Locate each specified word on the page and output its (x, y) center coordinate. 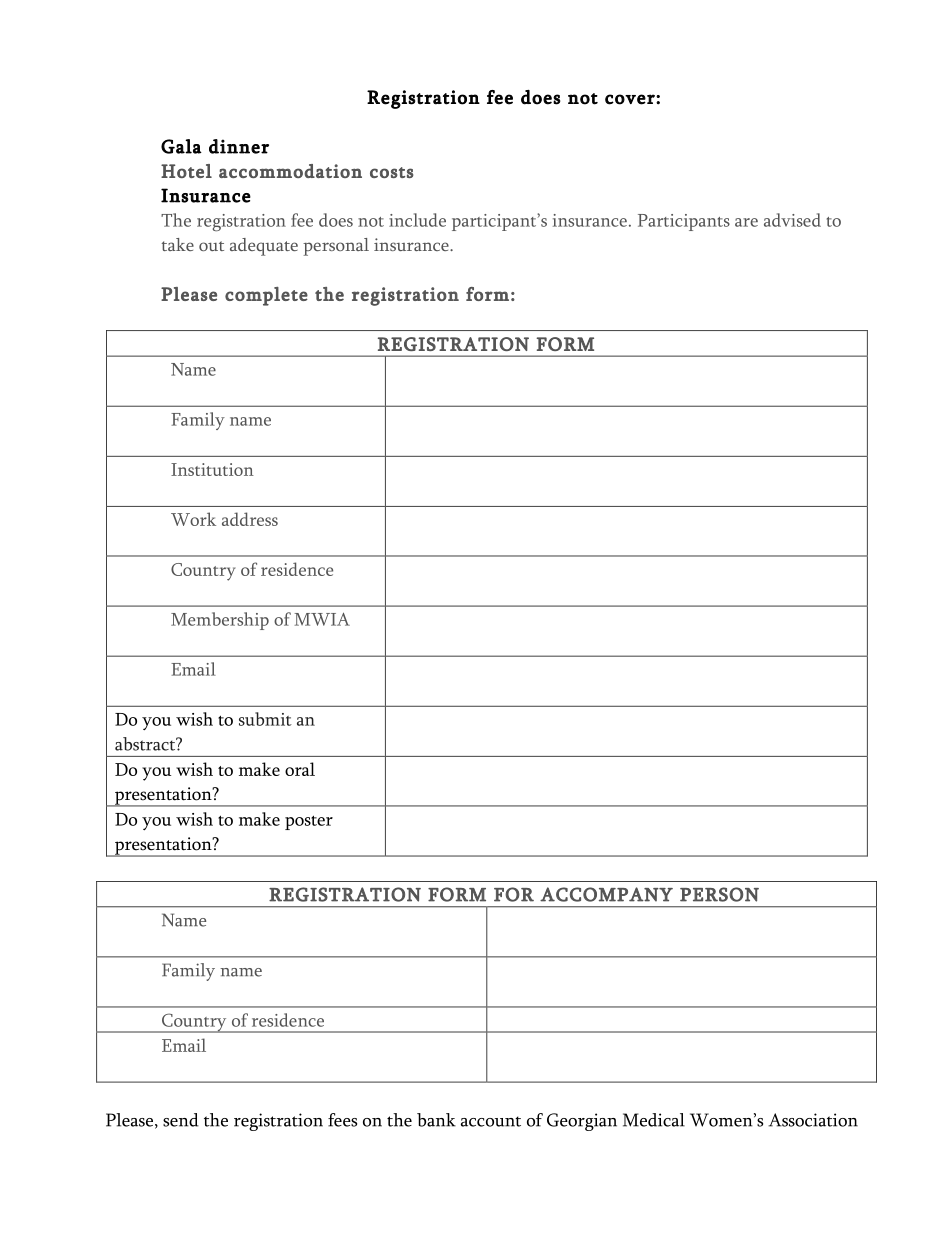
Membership (220, 621)
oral (300, 769)
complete (266, 296)
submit (265, 719)
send (181, 1120)
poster (309, 822)
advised (792, 220)
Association (813, 1120)
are (746, 222)
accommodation (290, 171)
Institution (212, 469)
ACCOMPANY (606, 894)
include (417, 220)
